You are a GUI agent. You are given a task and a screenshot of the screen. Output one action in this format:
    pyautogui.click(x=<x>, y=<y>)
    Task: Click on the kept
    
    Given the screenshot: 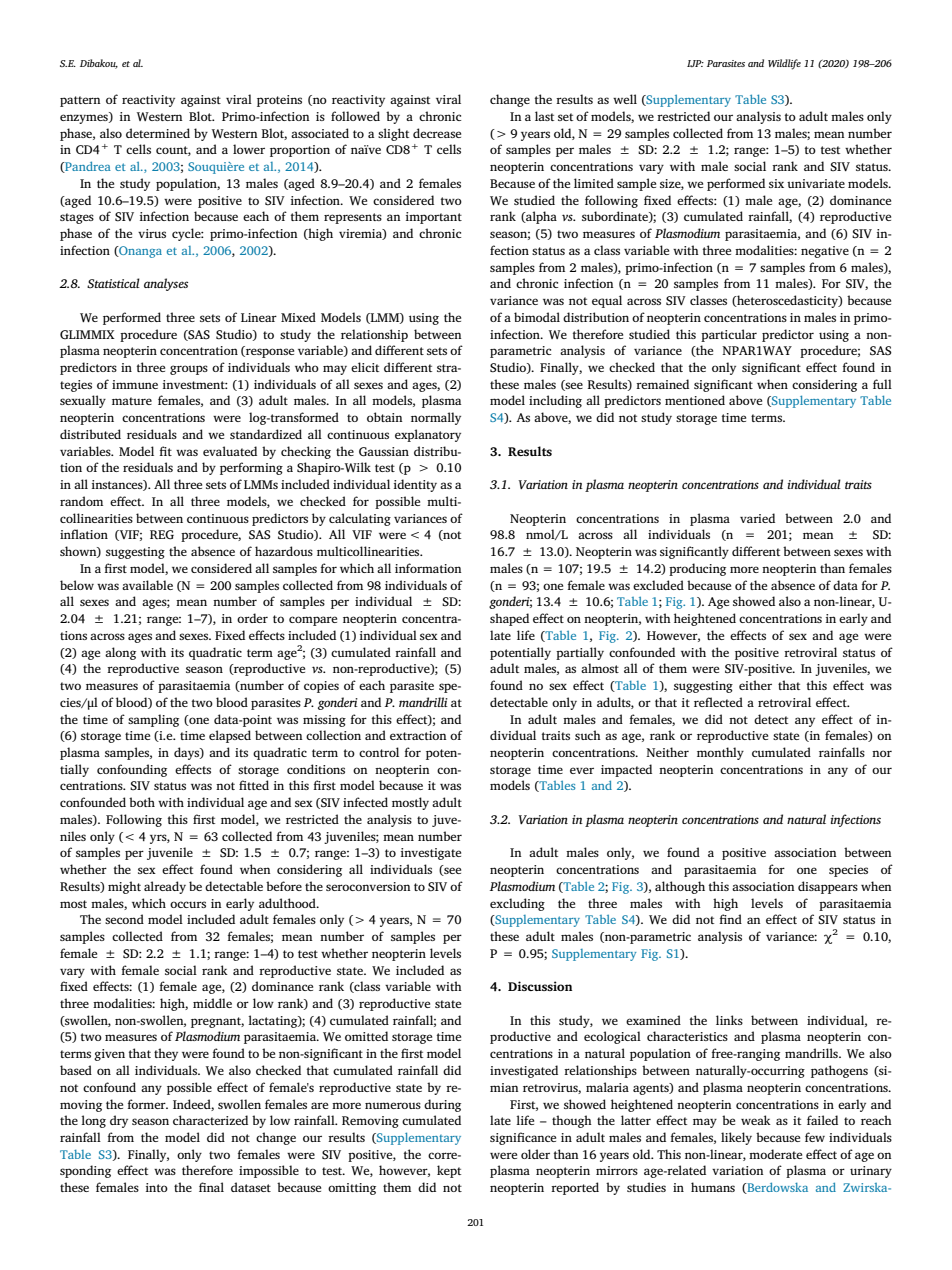 What is the action you would take?
    pyautogui.click(x=449, y=1171)
